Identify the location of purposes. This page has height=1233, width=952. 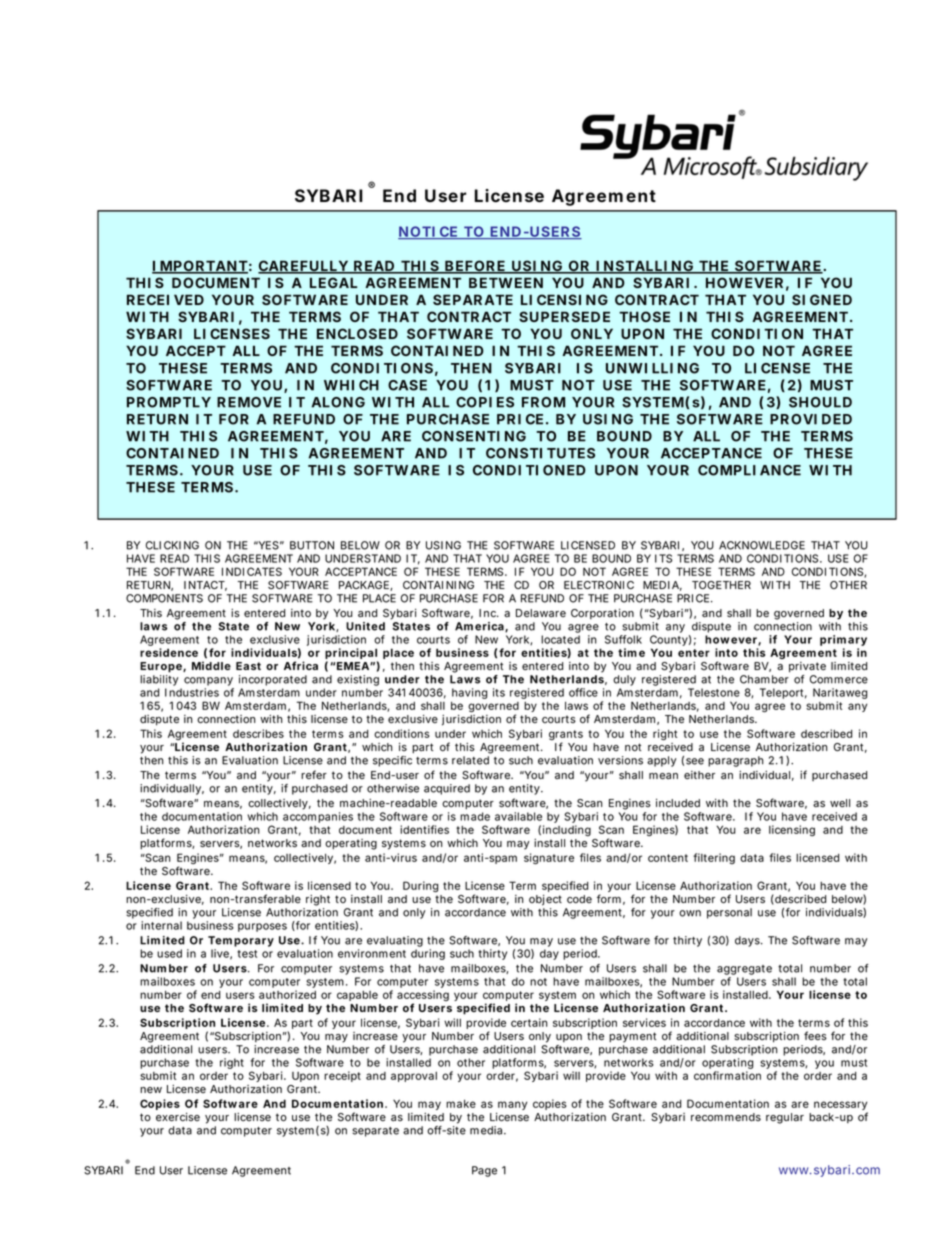
(262, 927).
